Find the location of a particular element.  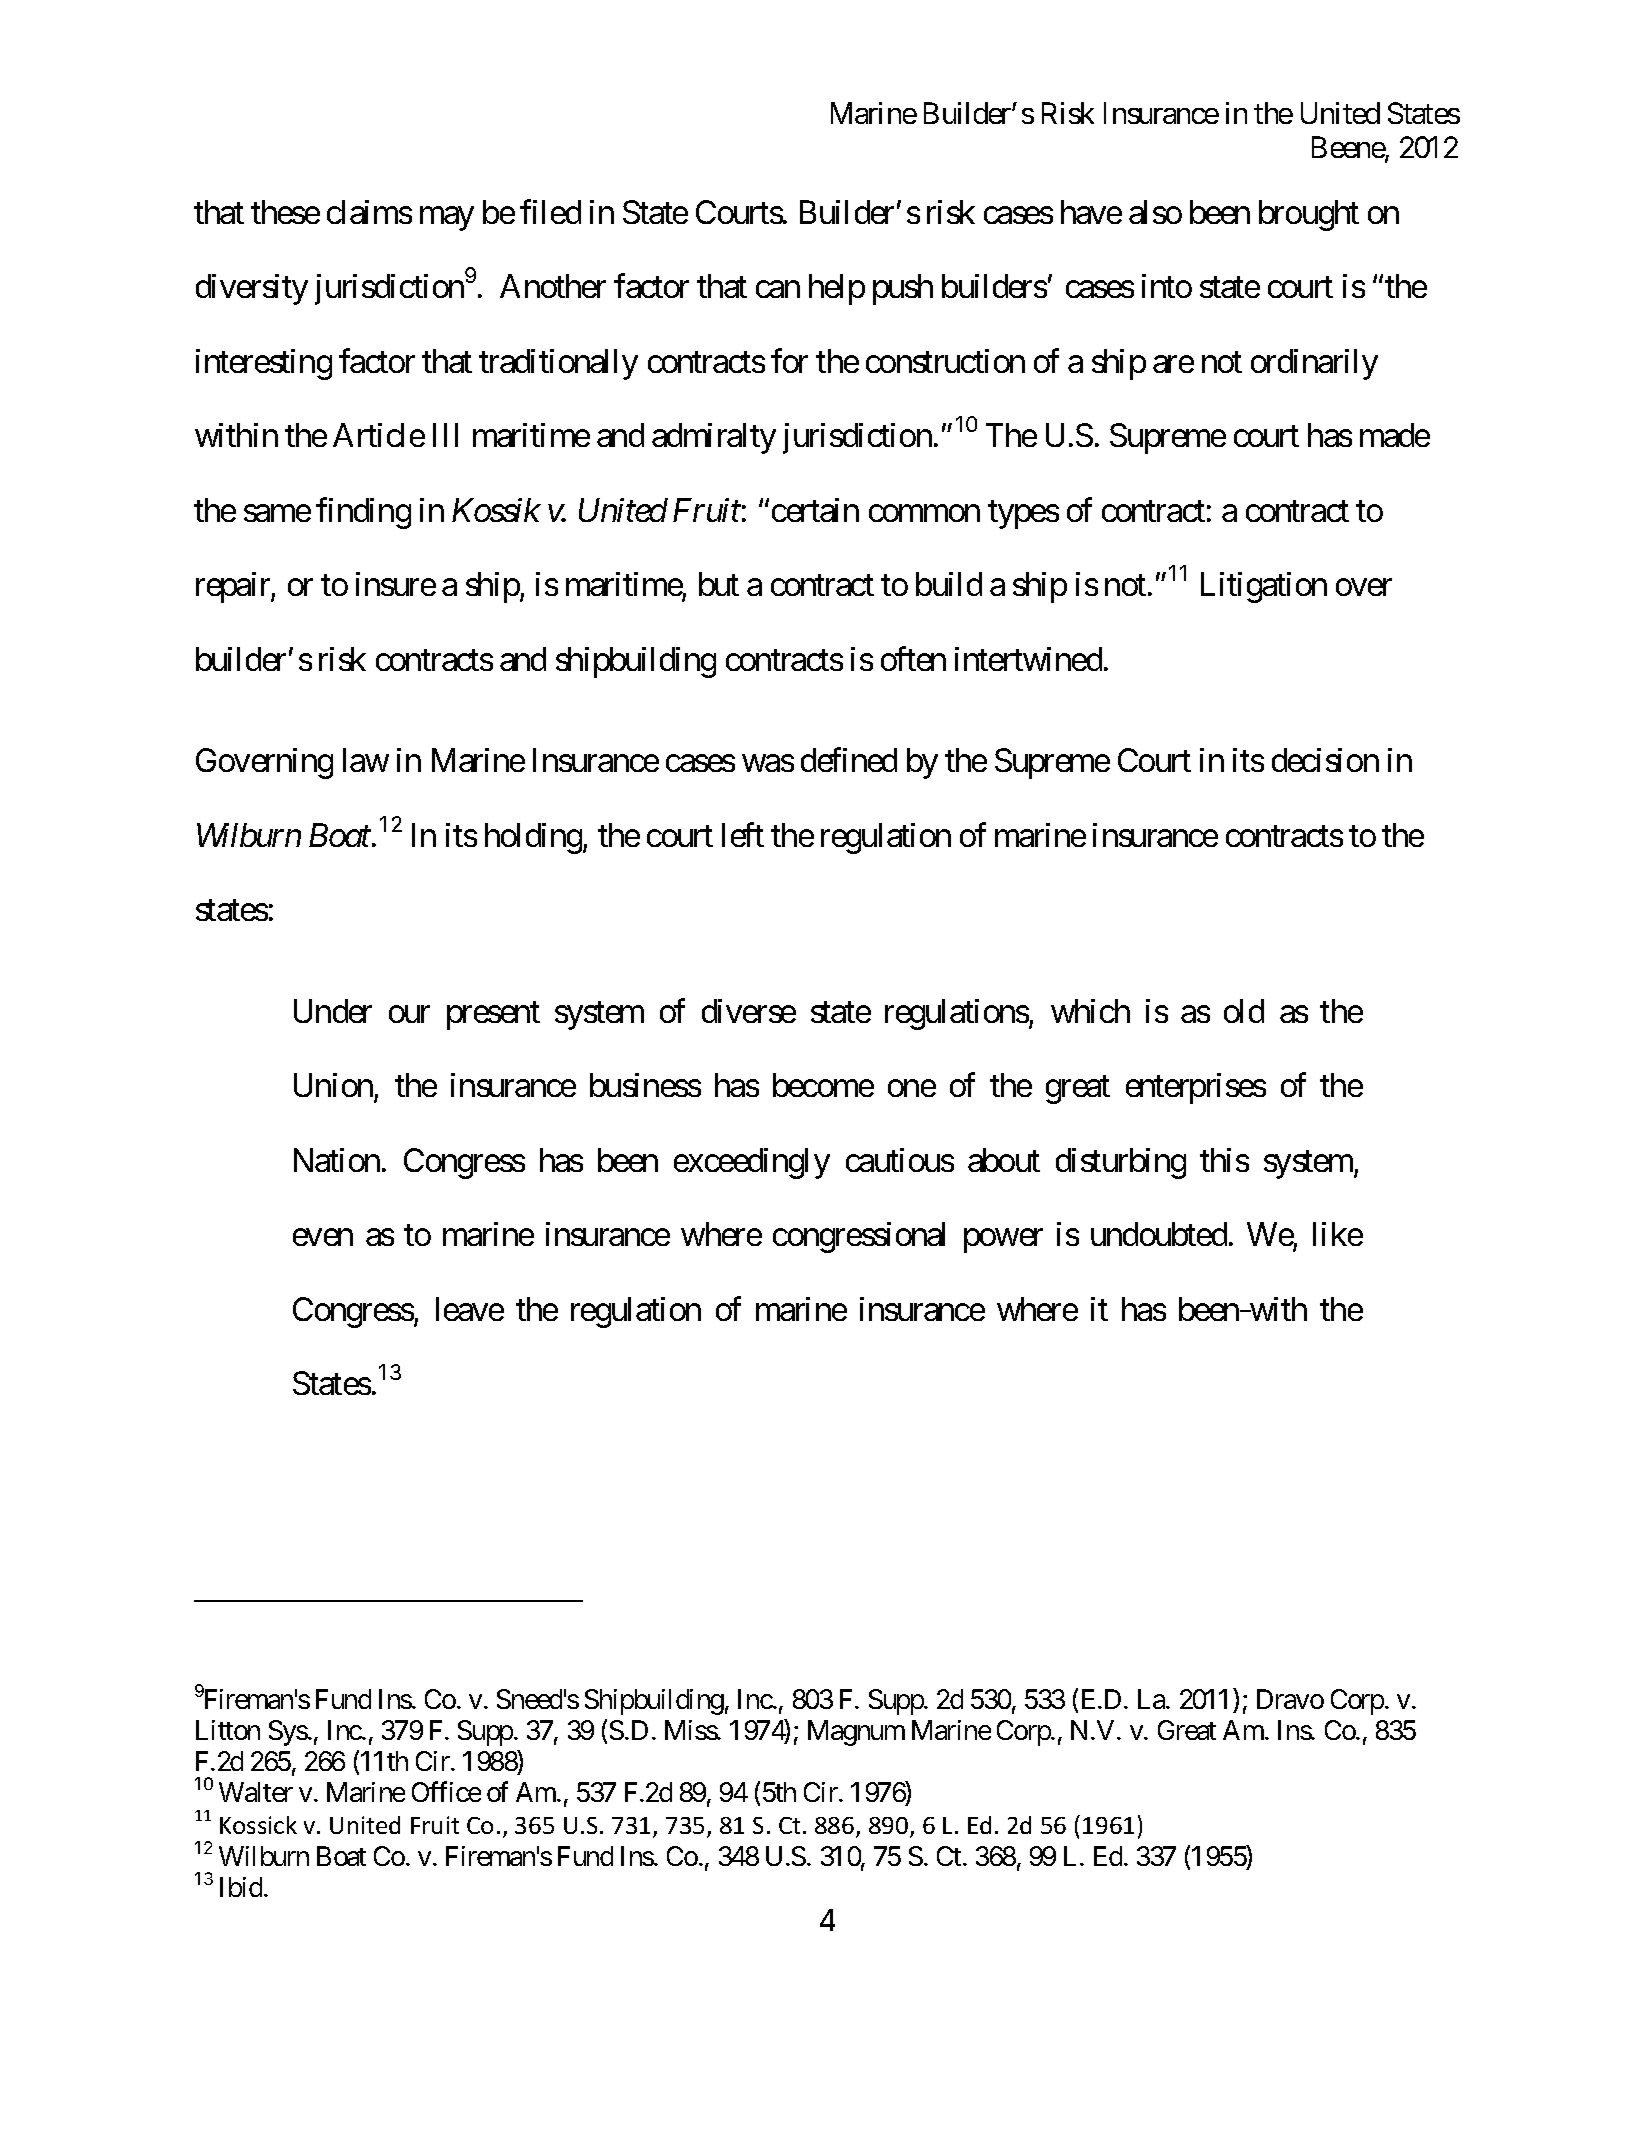

Walter is located at coordinates (256, 1792).
